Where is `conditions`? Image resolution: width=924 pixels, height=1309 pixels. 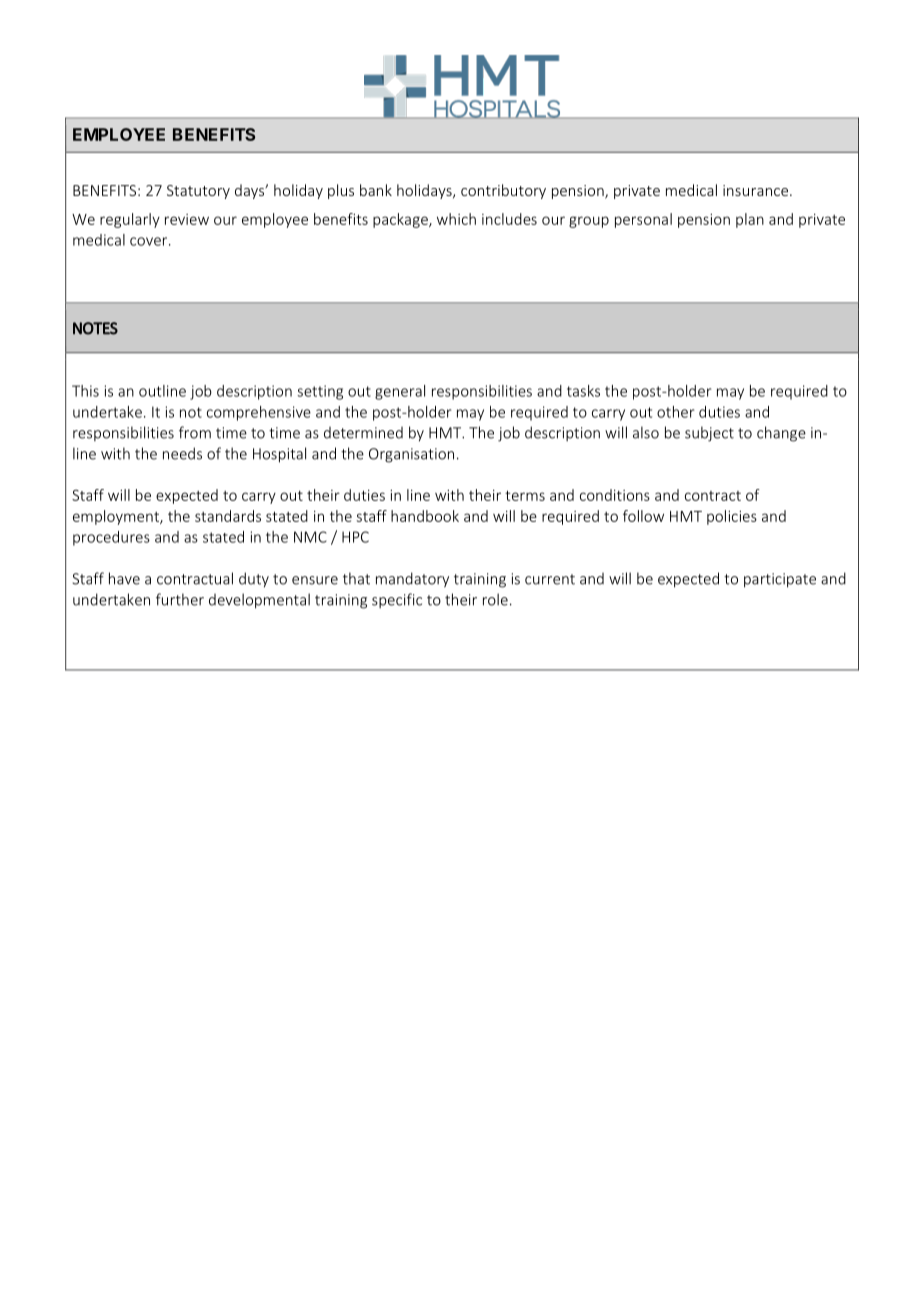 conditions is located at coordinates (615, 495).
